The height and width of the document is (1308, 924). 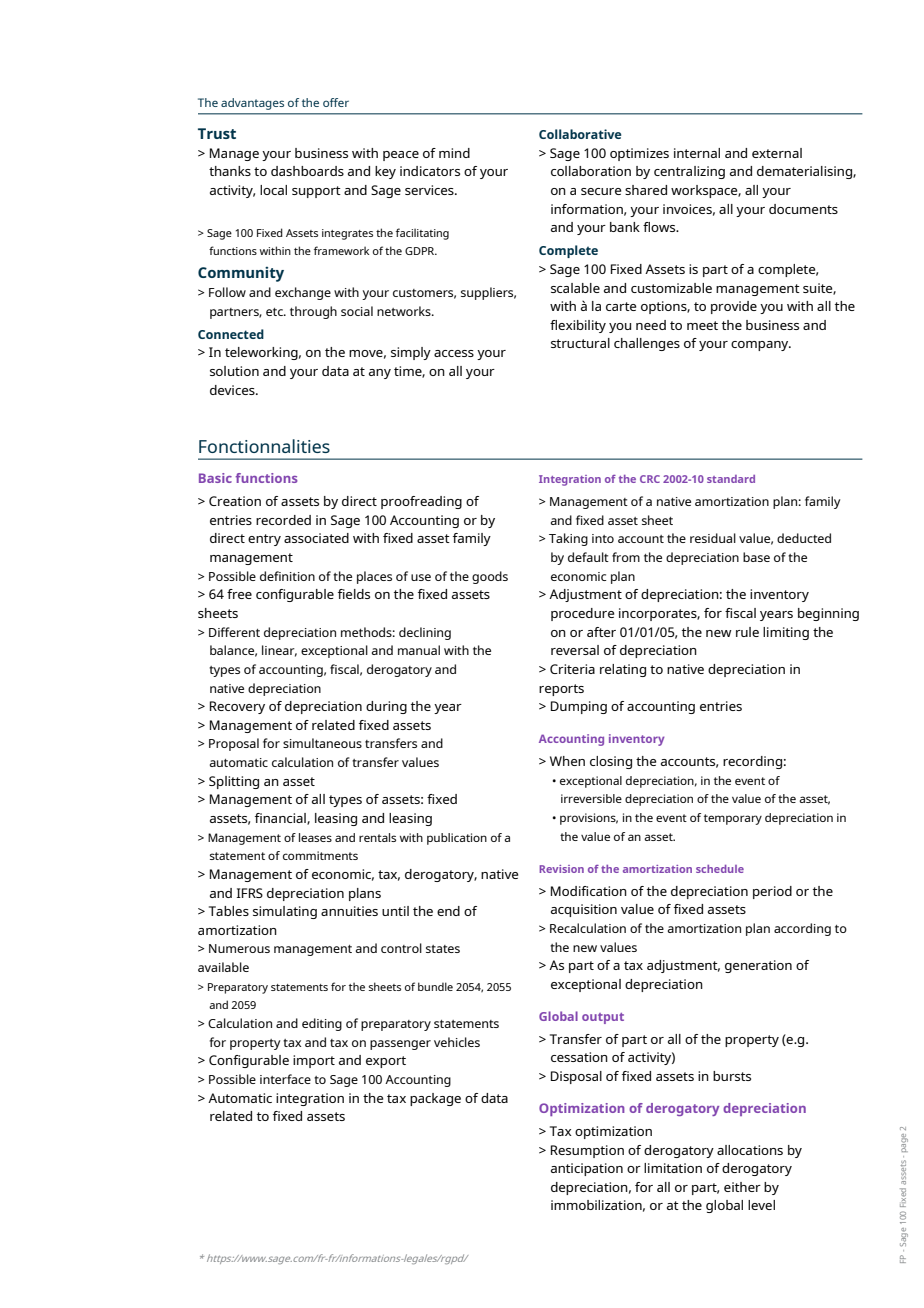 What do you see at coordinates (568, 539) in the document?
I see `Taking` at bounding box center [568, 539].
